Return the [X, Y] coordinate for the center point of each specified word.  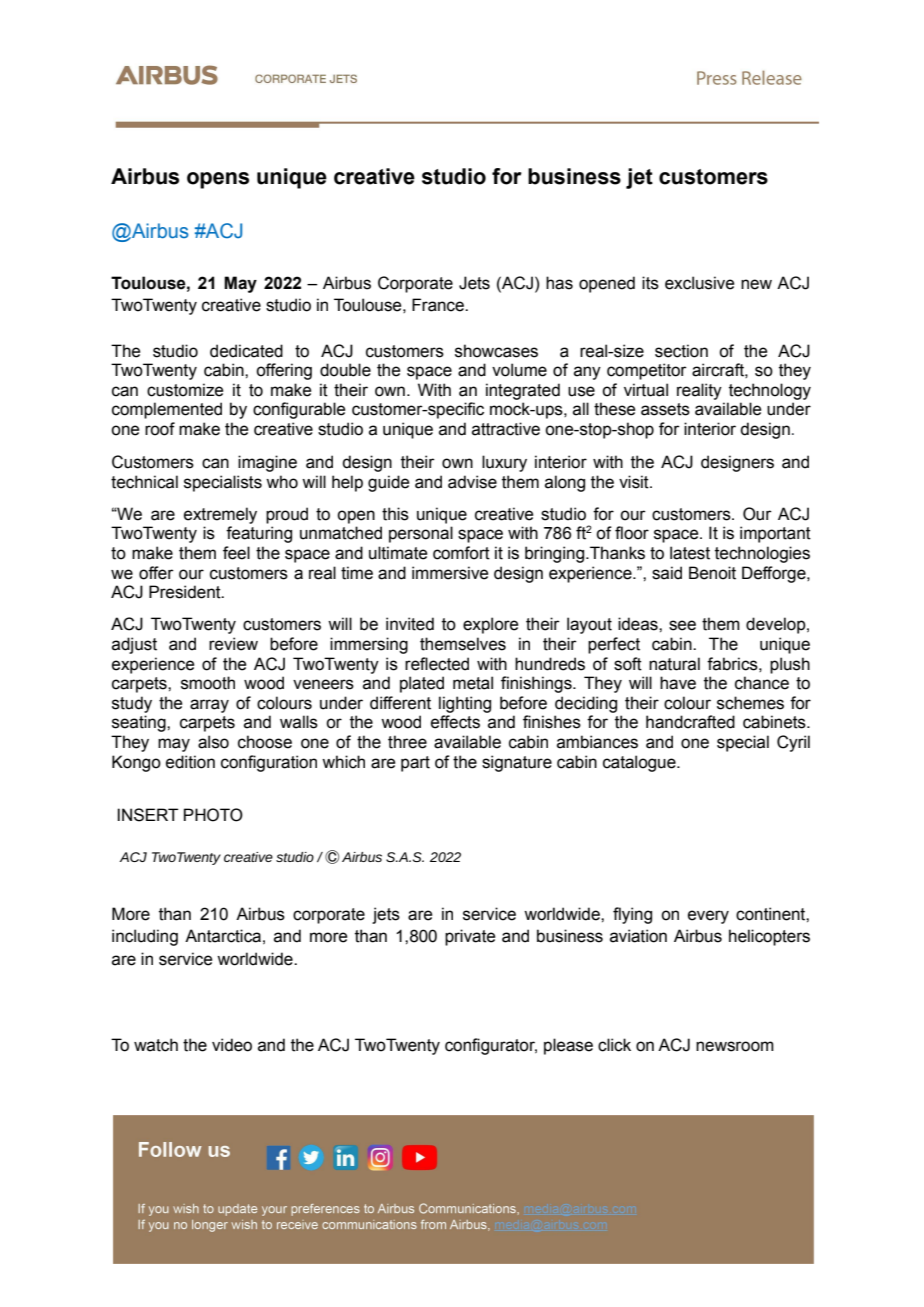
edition [190, 762]
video [232, 1045]
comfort [461, 553]
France [439, 305]
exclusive [699, 283]
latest [690, 553]
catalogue [640, 763]
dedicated [246, 351]
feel [236, 553]
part [415, 764]
